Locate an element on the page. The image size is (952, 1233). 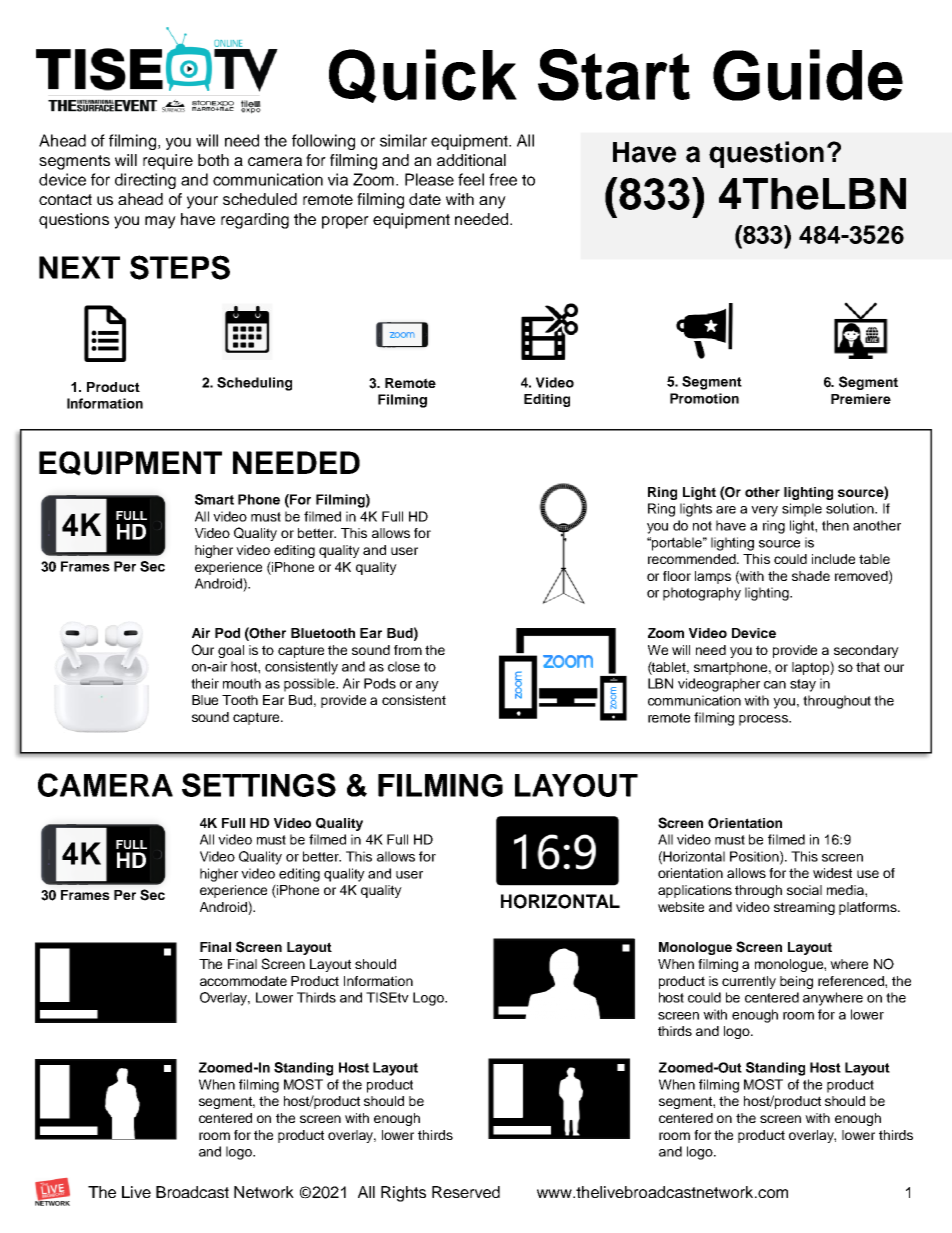
Rights is located at coordinates (403, 1194).
